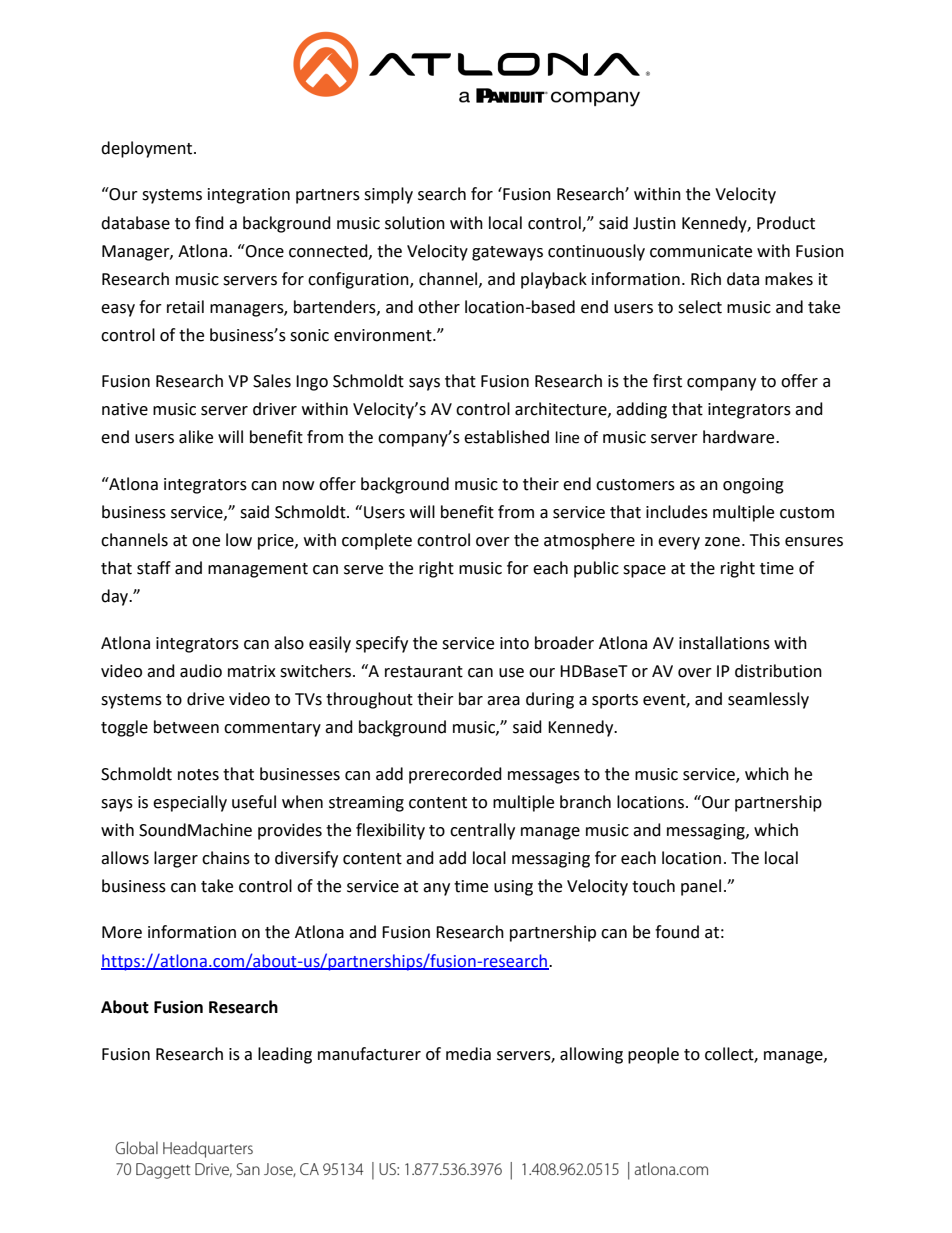 The image size is (952, 1233). What do you see at coordinates (724, 643) in the image?
I see `installations` at bounding box center [724, 643].
